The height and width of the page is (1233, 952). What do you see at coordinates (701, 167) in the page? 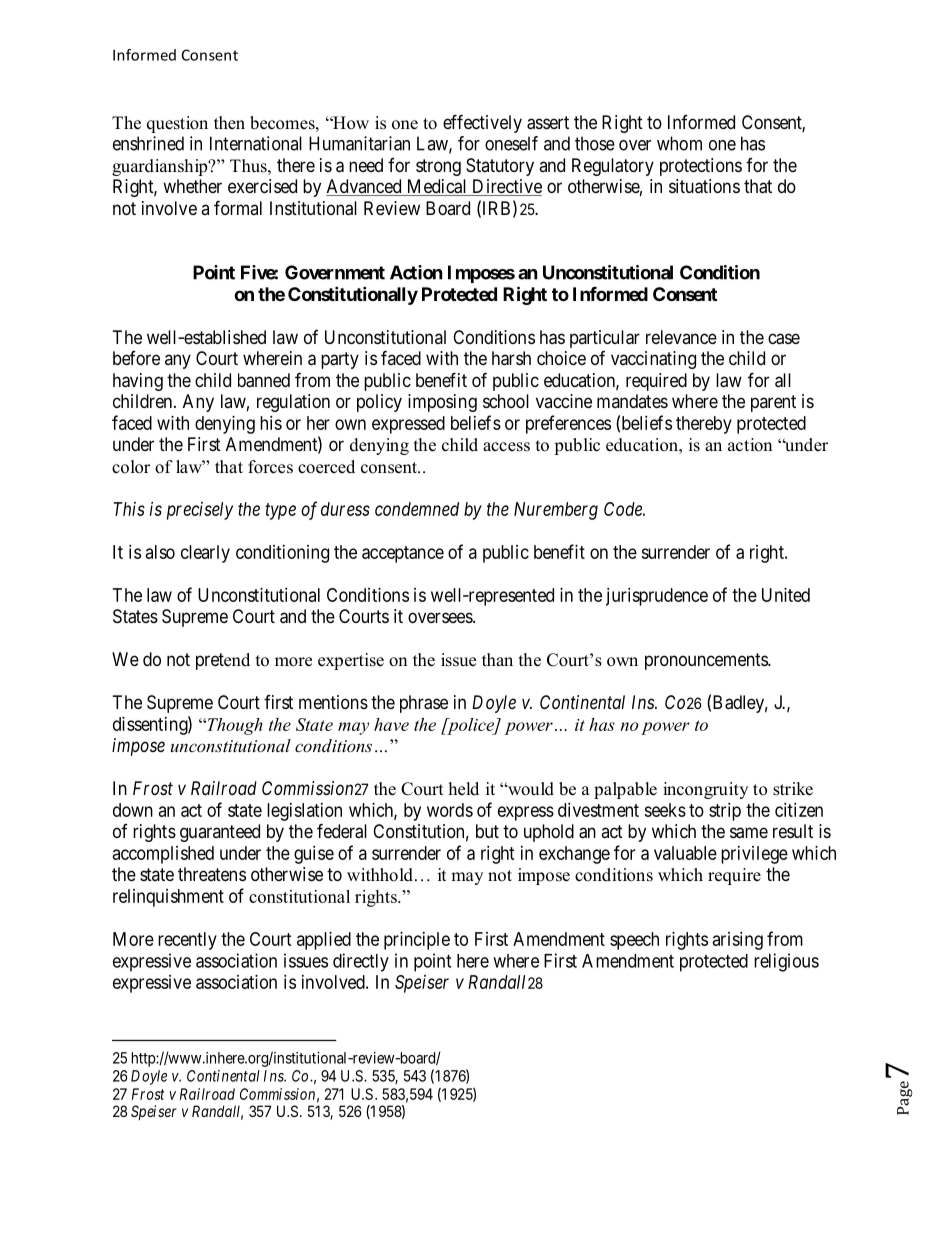
I see `protections` at bounding box center [701, 167].
